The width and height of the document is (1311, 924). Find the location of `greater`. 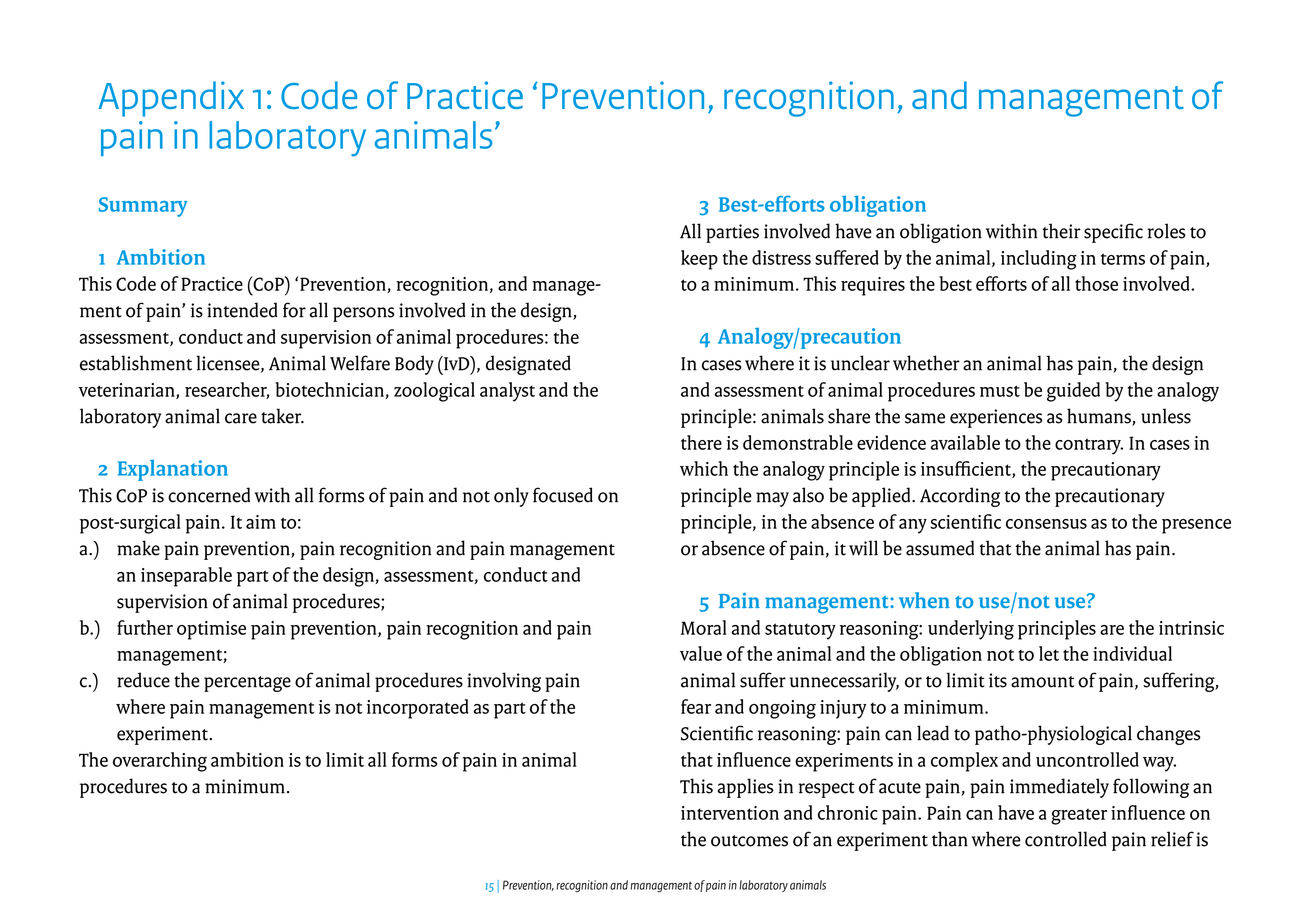

greater is located at coordinates (1079, 816).
